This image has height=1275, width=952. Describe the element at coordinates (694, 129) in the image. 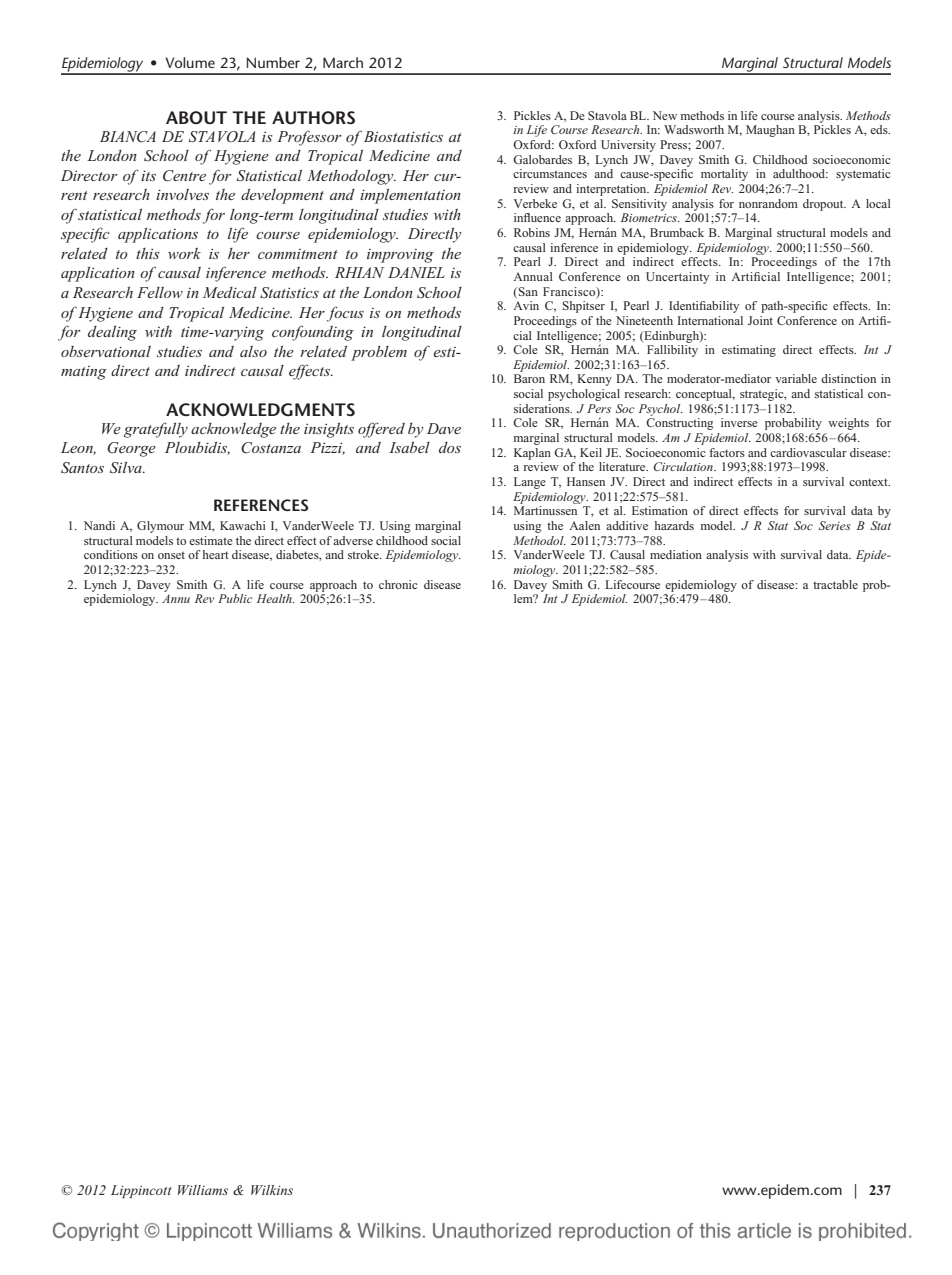

I see `Wadsworth` at that location.
